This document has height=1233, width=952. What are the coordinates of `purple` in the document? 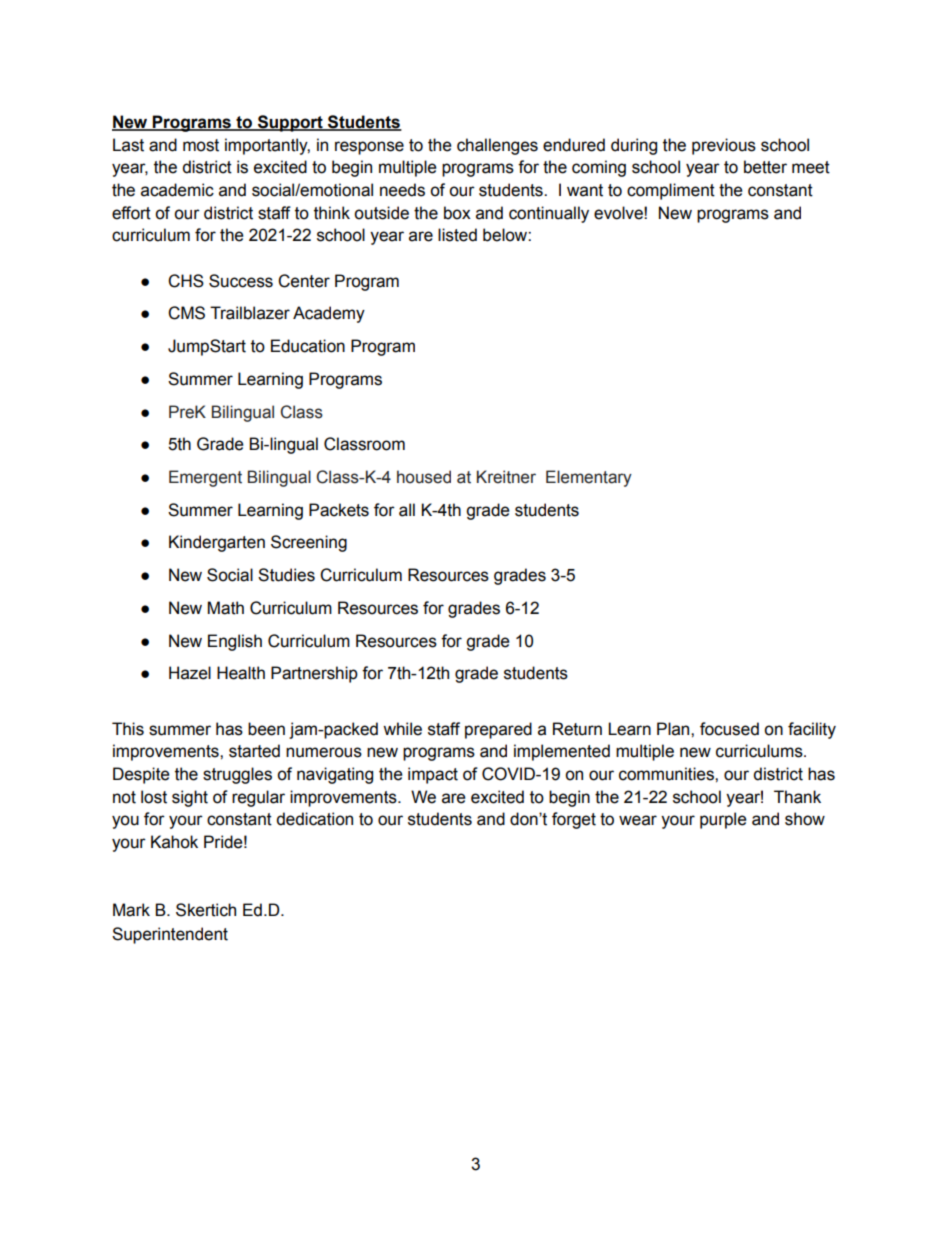 It's located at (723, 820).
